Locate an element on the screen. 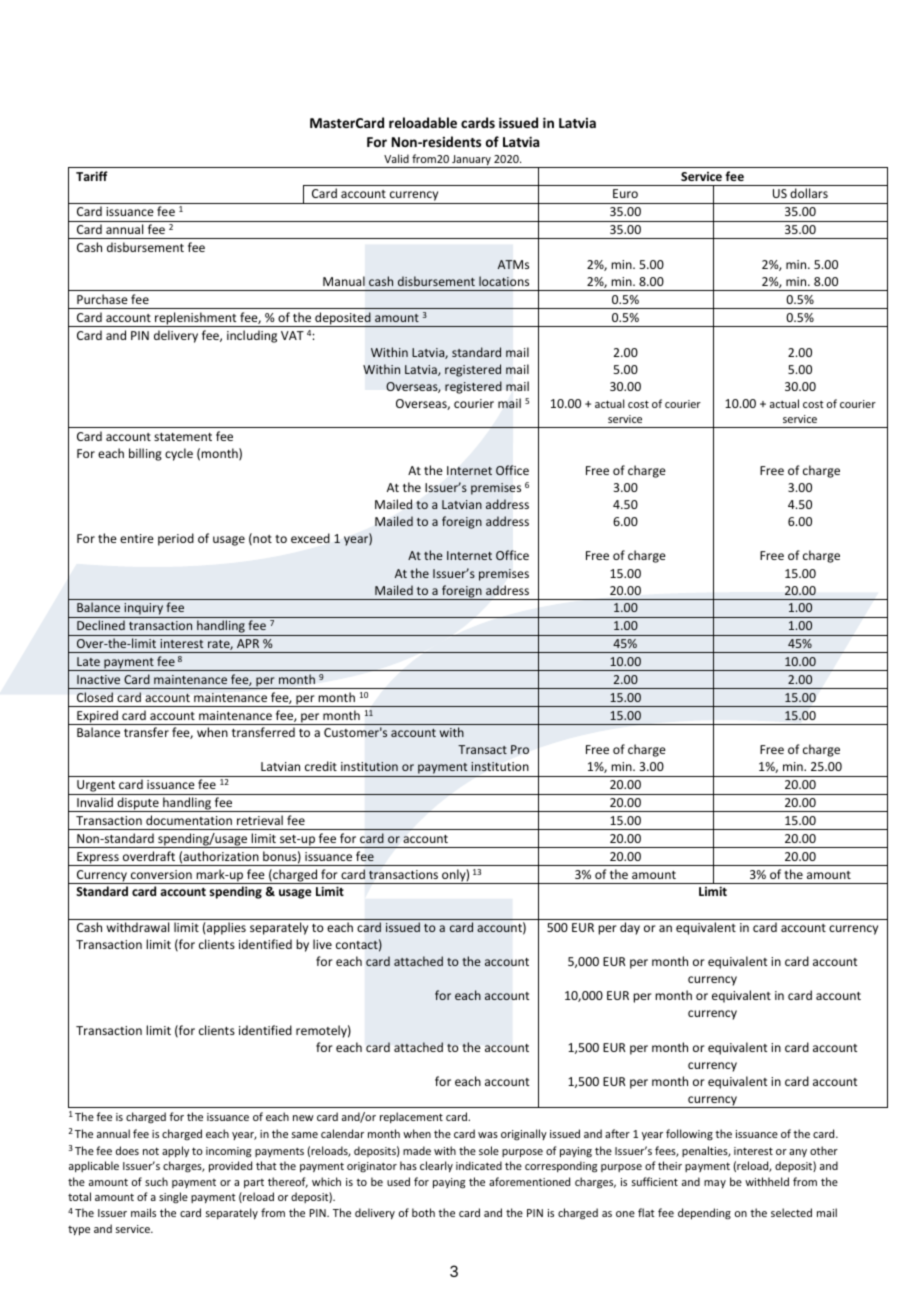 This screenshot has width=924, height=1308. day is located at coordinates (630, 928).
